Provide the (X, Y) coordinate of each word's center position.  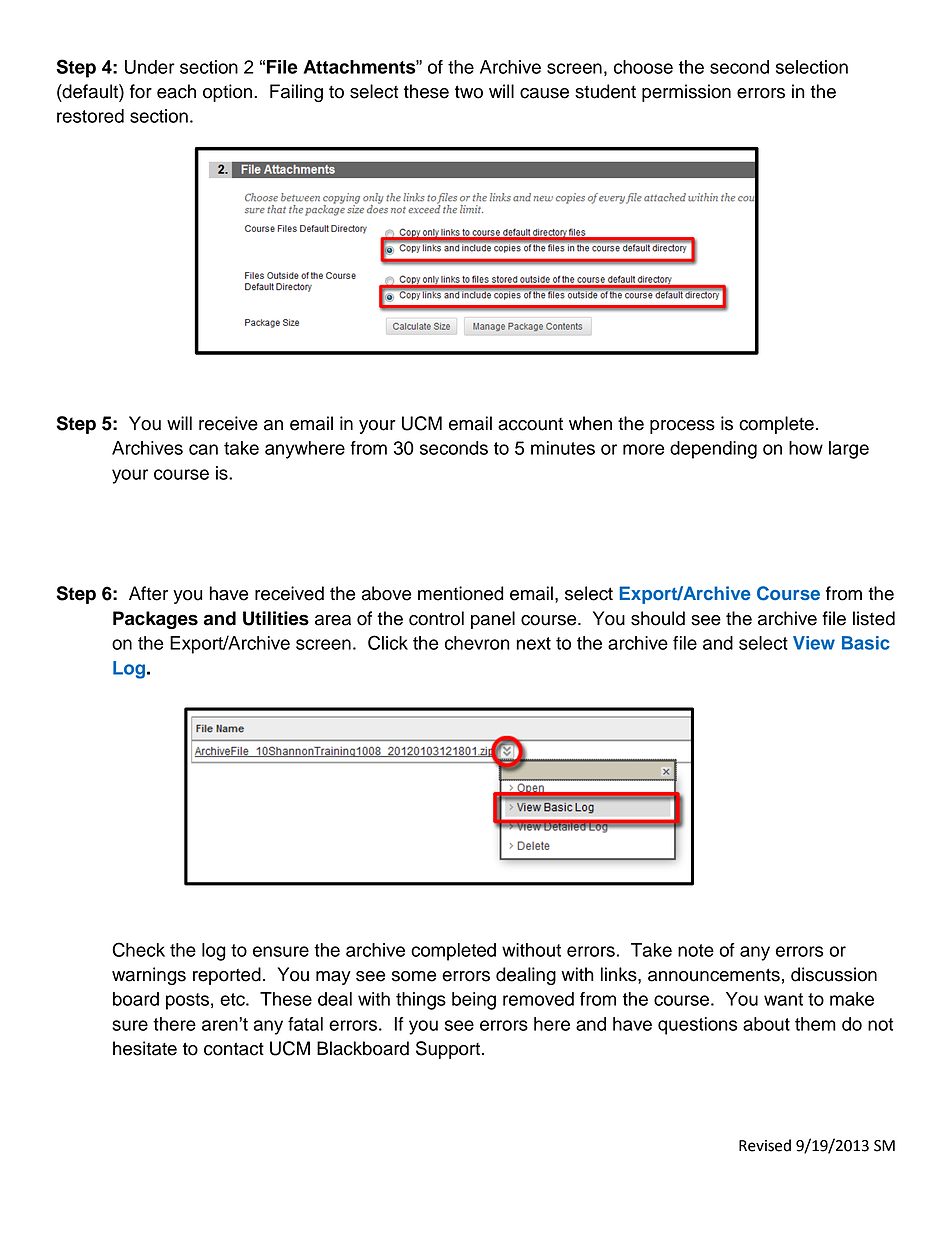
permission (686, 93)
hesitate (145, 1048)
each (176, 91)
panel (493, 620)
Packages (155, 620)
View (814, 643)
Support (449, 1050)
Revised (765, 1145)
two (469, 92)
